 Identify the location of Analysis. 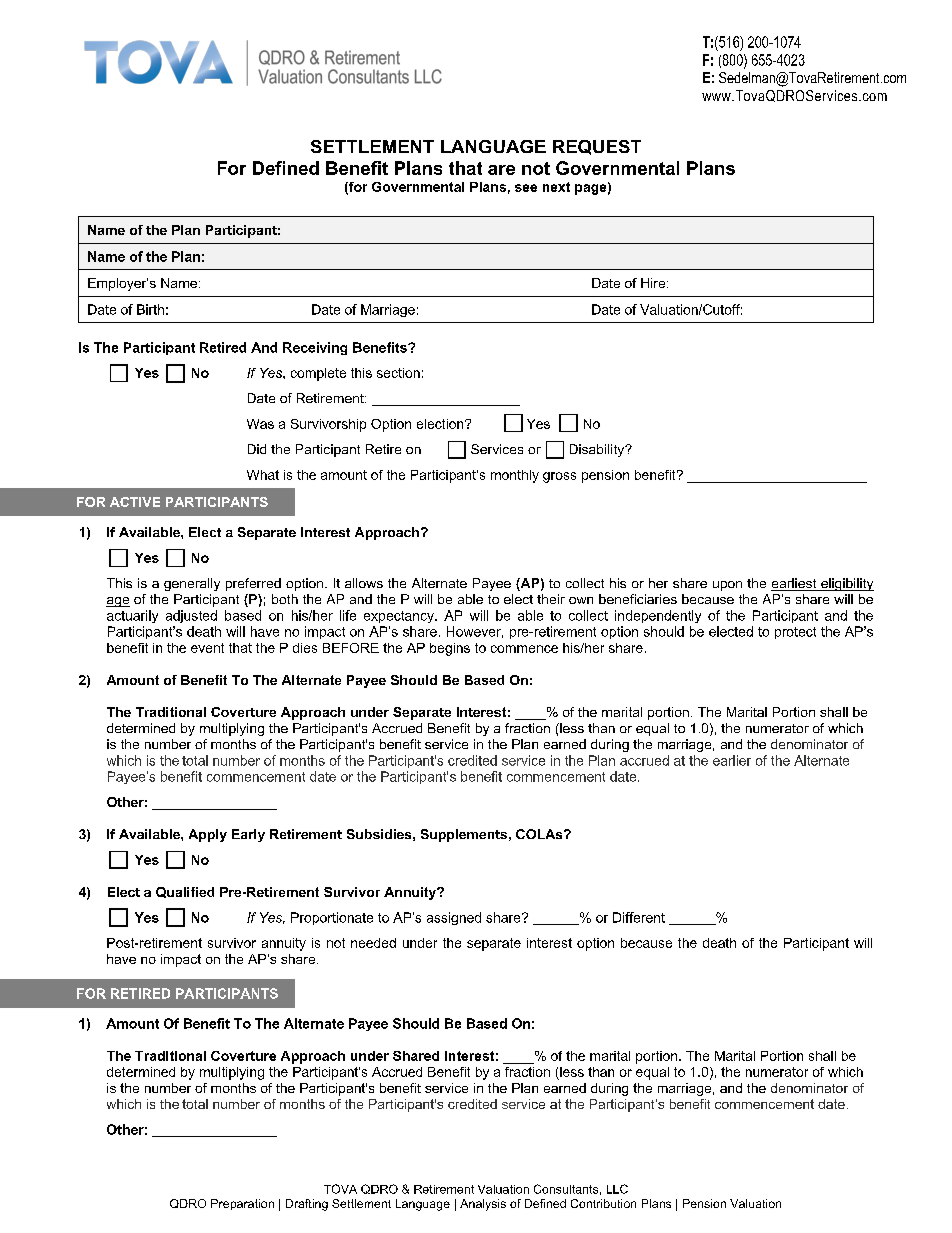
(483, 1205).
